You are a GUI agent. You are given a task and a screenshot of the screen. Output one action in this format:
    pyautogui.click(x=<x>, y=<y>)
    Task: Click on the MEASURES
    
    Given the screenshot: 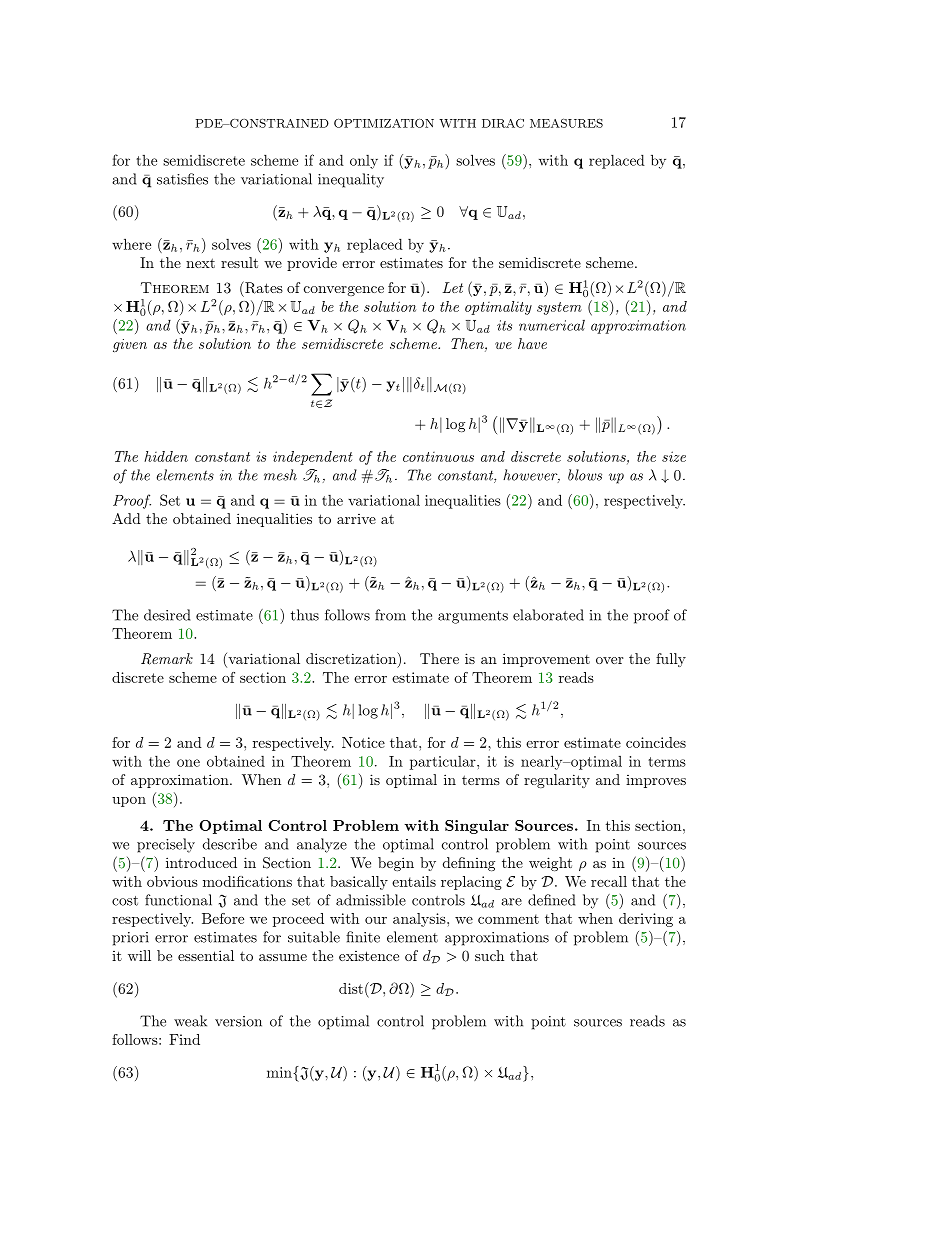 What is the action you would take?
    pyautogui.click(x=566, y=123)
